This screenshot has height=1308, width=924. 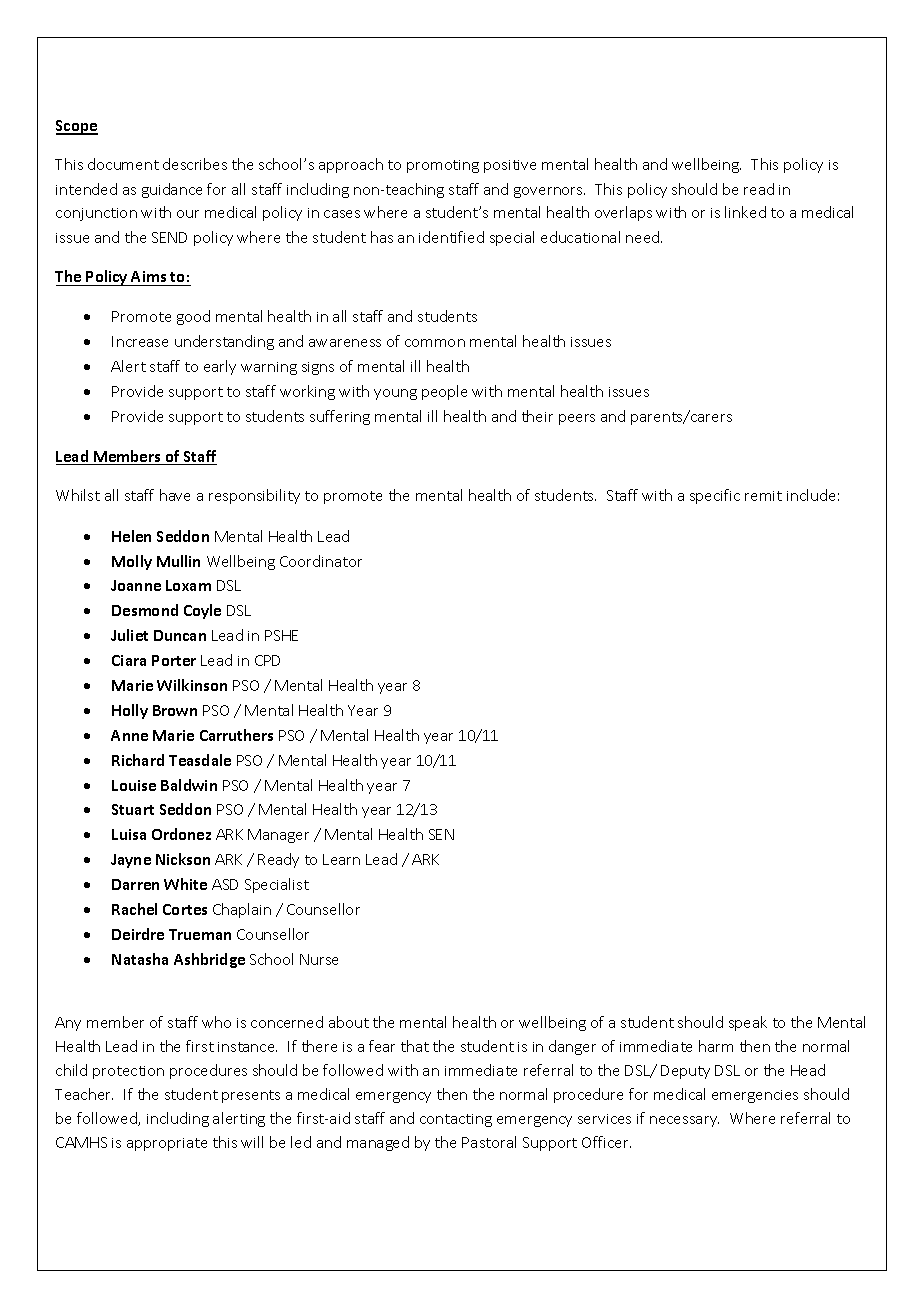 What do you see at coordinates (123, 164) in the screenshot?
I see `document` at bounding box center [123, 164].
